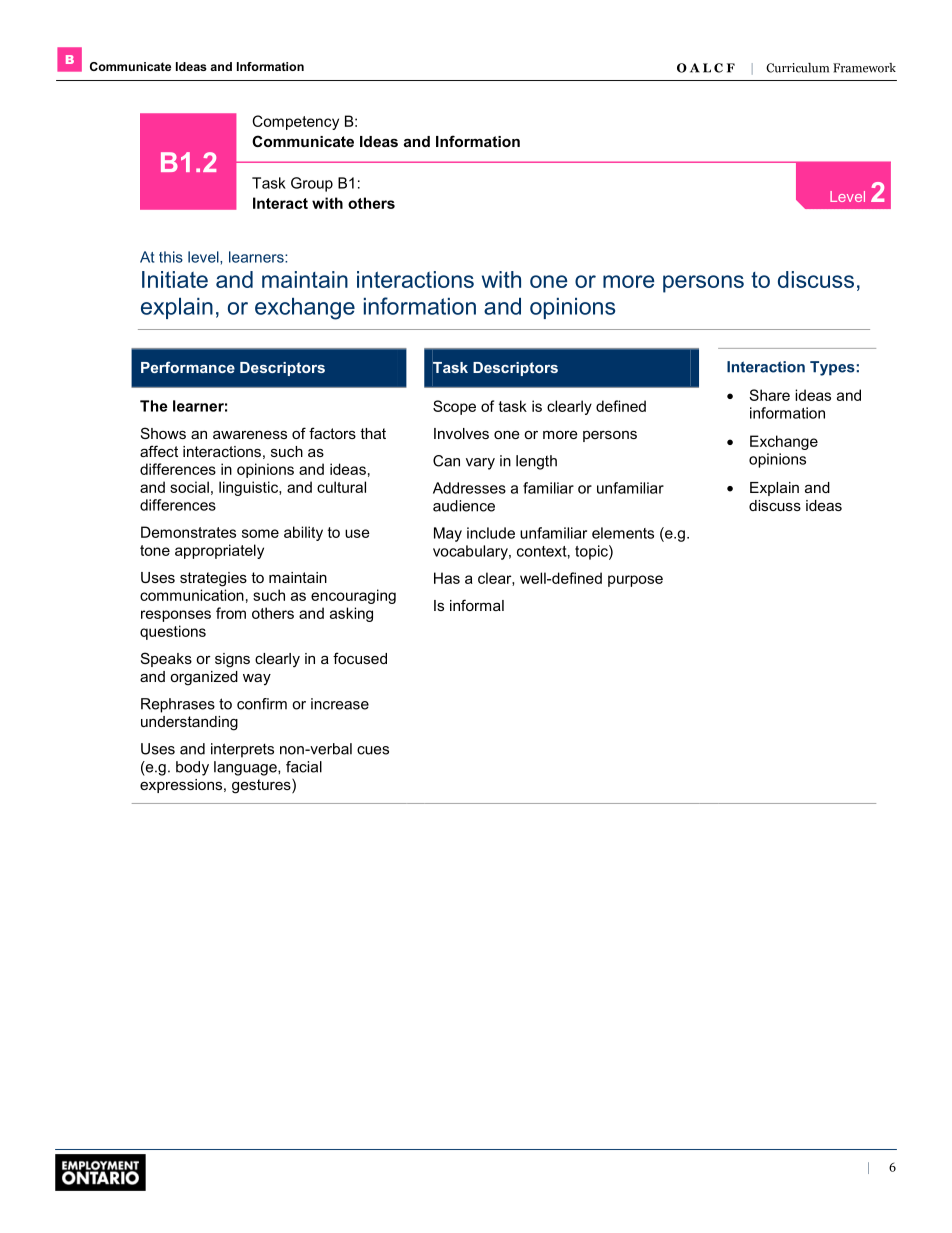 The image size is (952, 1233). Describe the element at coordinates (491, 533) in the screenshot. I see `include` at that location.
